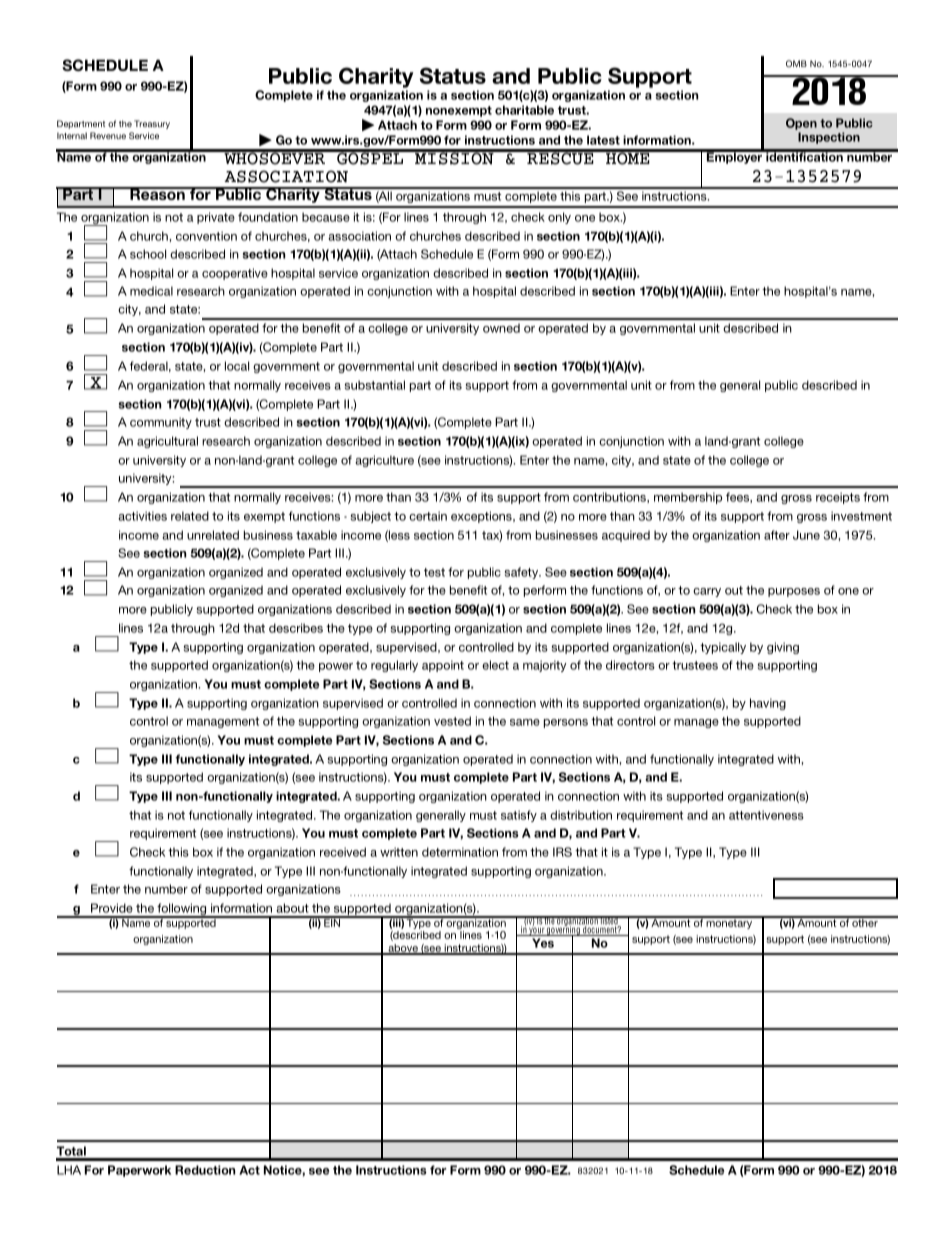 This screenshot has width=952, height=1233. I want to click on purposes, so click(794, 592).
